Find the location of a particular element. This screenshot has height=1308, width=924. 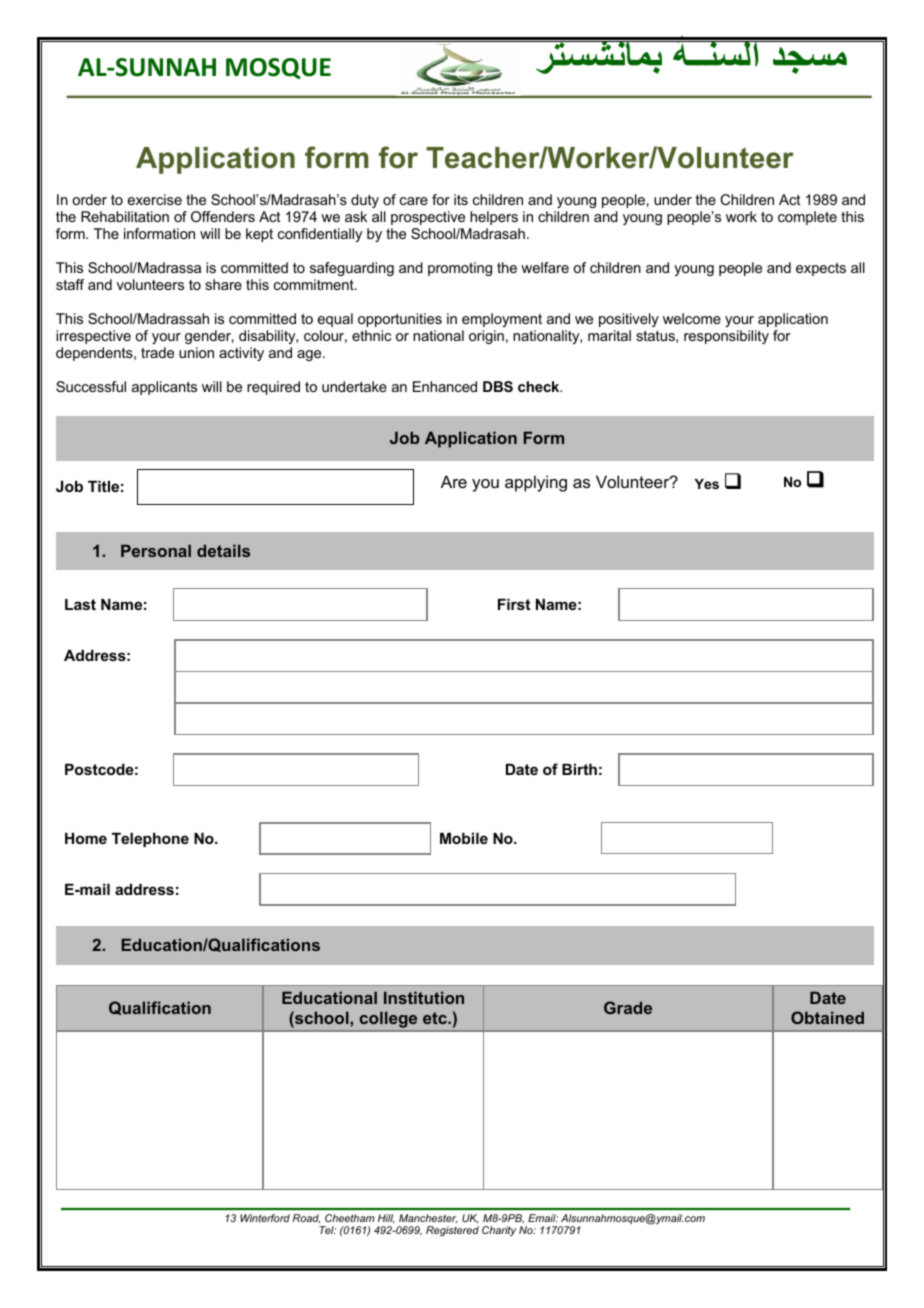

Grade is located at coordinates (628, 1007).
